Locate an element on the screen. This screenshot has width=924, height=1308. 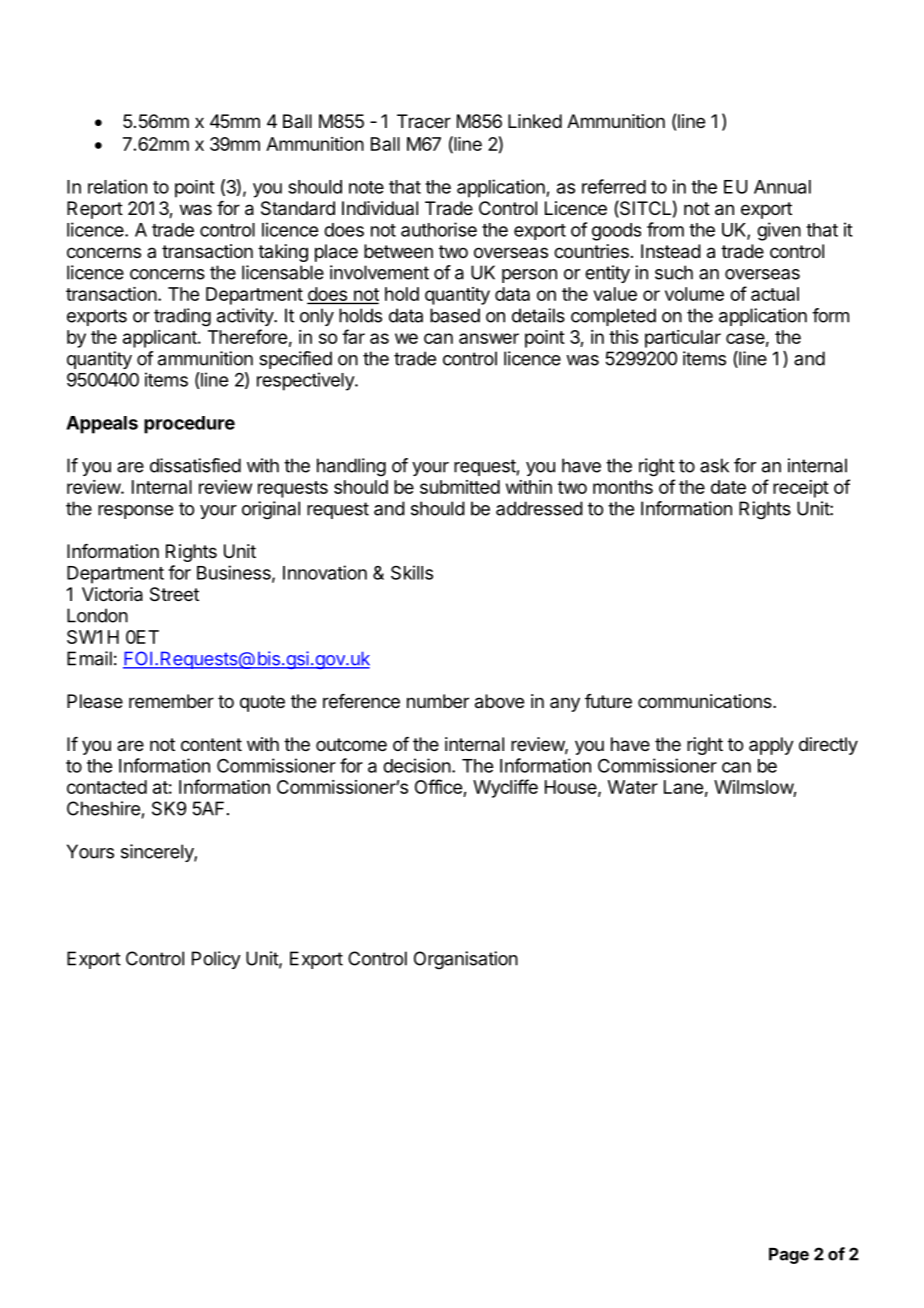
communications is located at coordinates (706, 701).
